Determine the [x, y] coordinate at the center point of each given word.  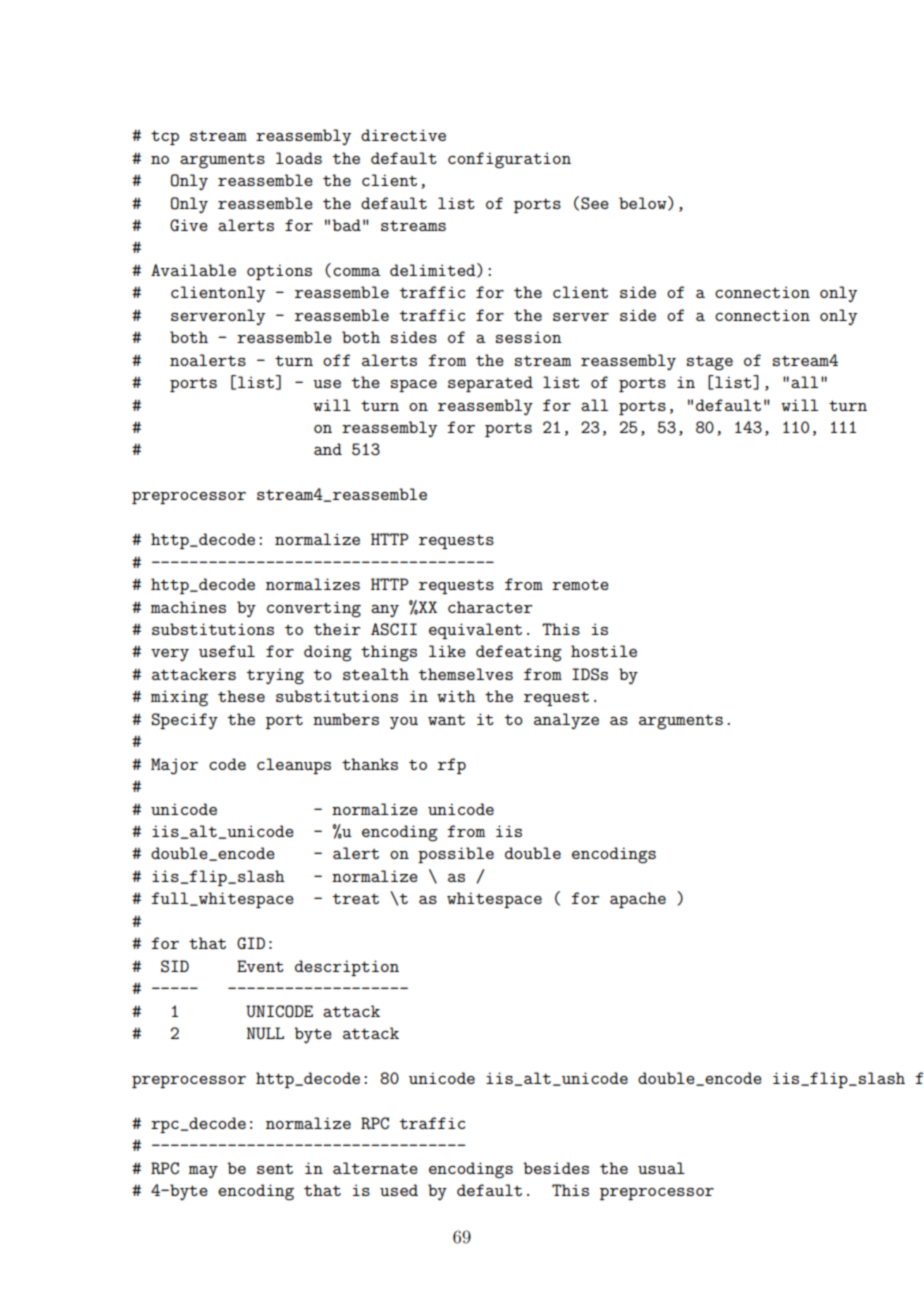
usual [661, 1168]
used [399, 1190]
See [595, 203]
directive [403, 135]
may [203, 1172]
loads [299, 158]
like [447, 651]
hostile [604, 651]
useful [227, 651]
